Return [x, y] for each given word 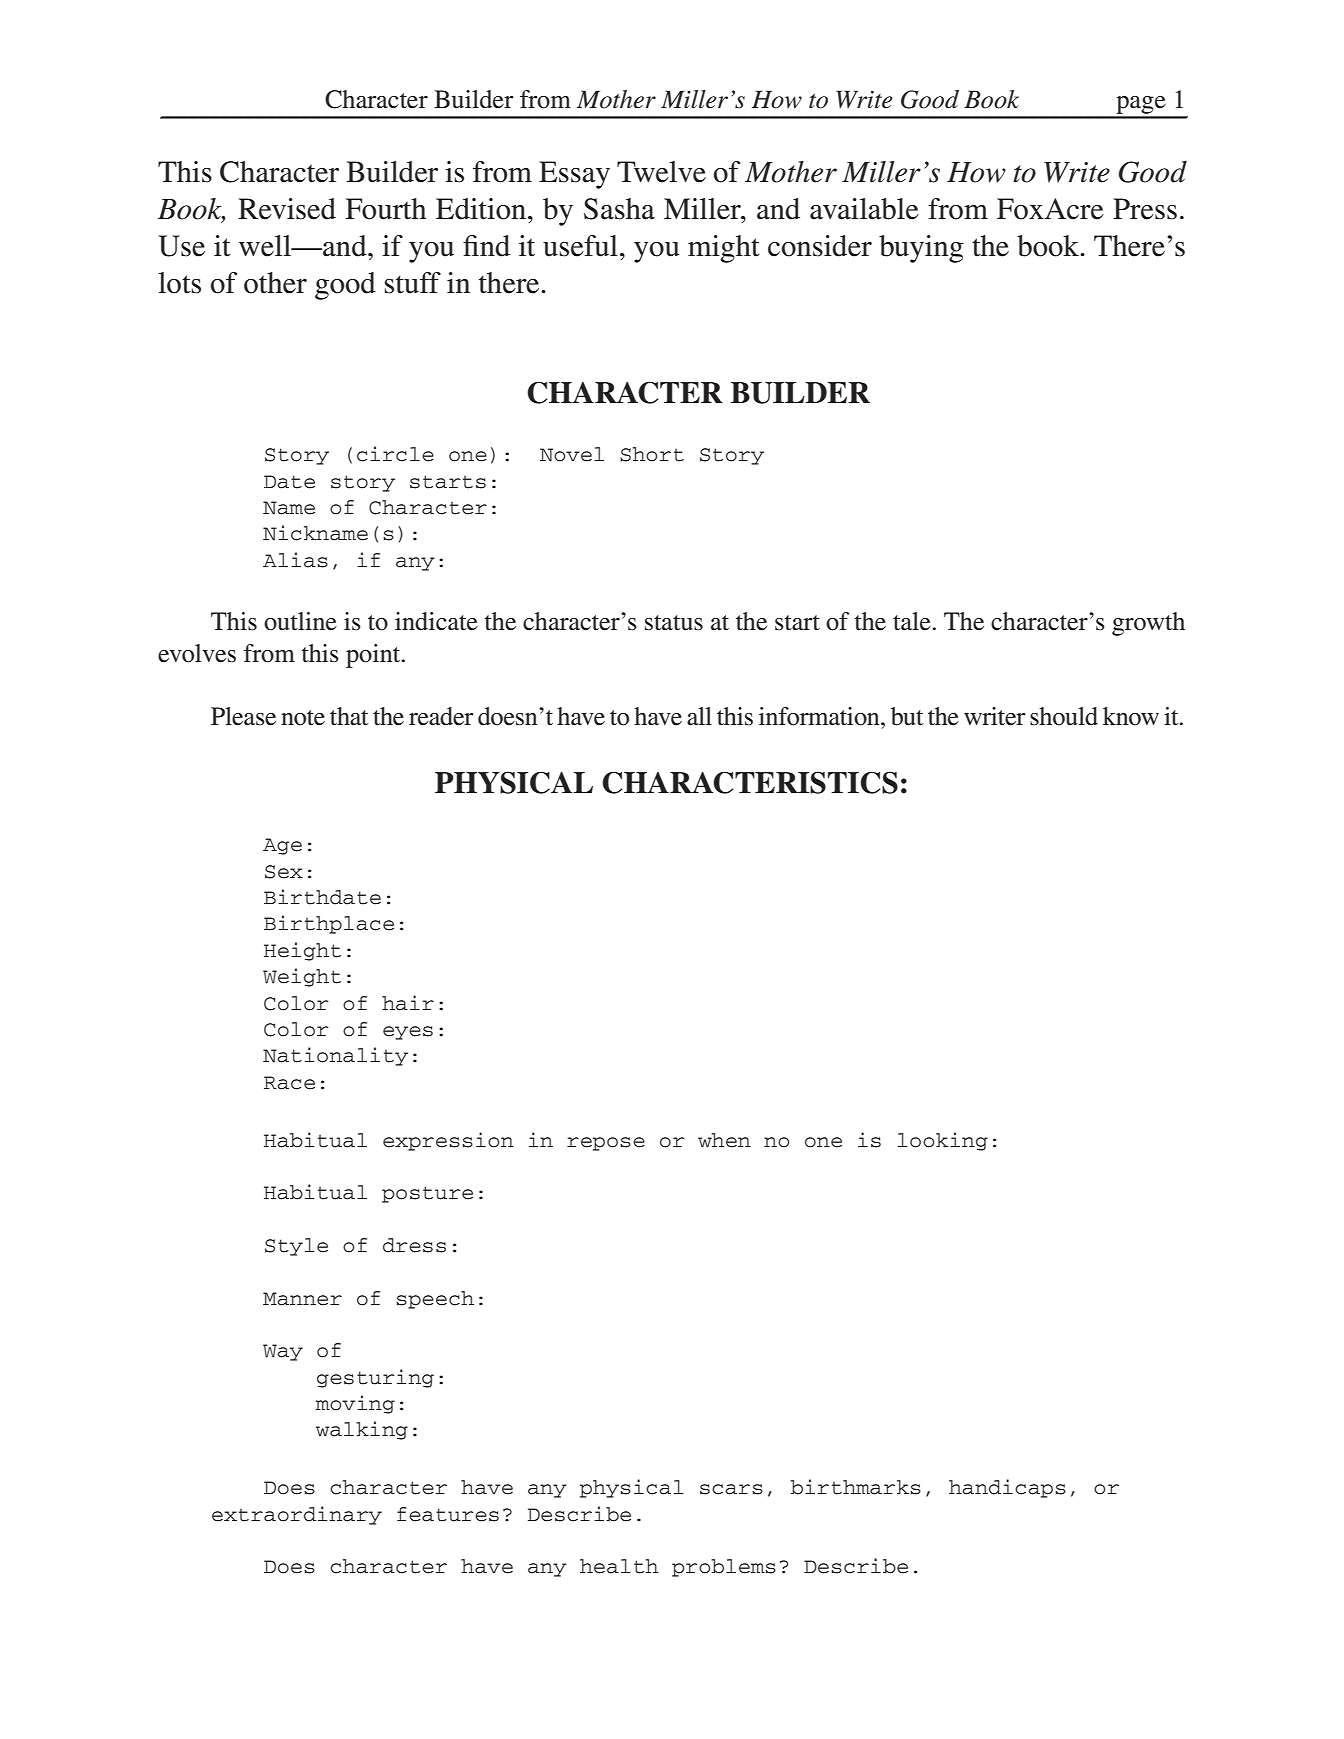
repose [606, 1144]
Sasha [619, 209]
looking [943, 1141]
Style [296, 1247]
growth [1148, 624]
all [699, 716]
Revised [287, 209]
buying [921, 249]
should [1064, 716]
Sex [284, 872]
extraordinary [297, 1515]
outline [300, 621]
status [674, 623]
